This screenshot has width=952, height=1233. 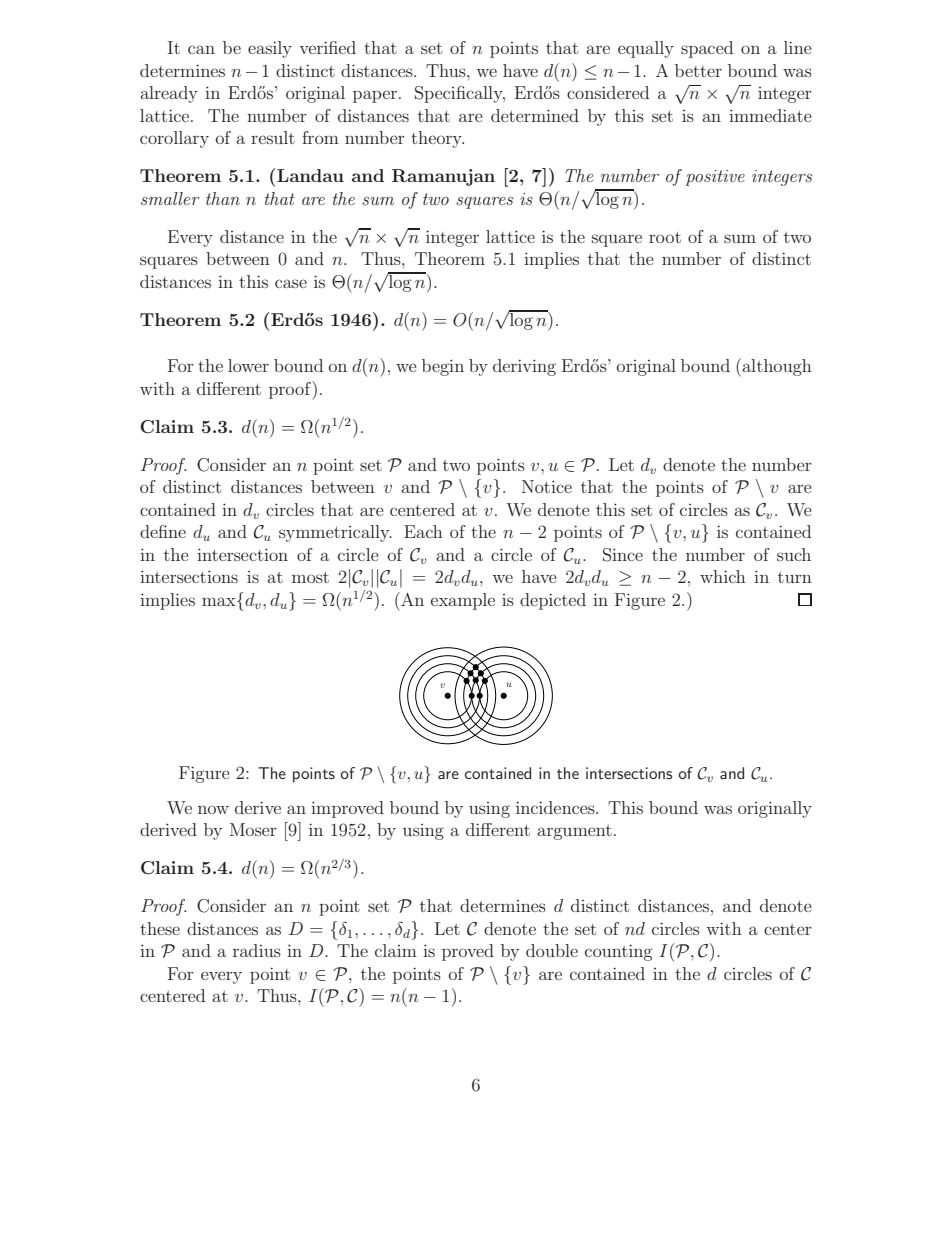 I want to click on counting, so click(x=618, y=952).
